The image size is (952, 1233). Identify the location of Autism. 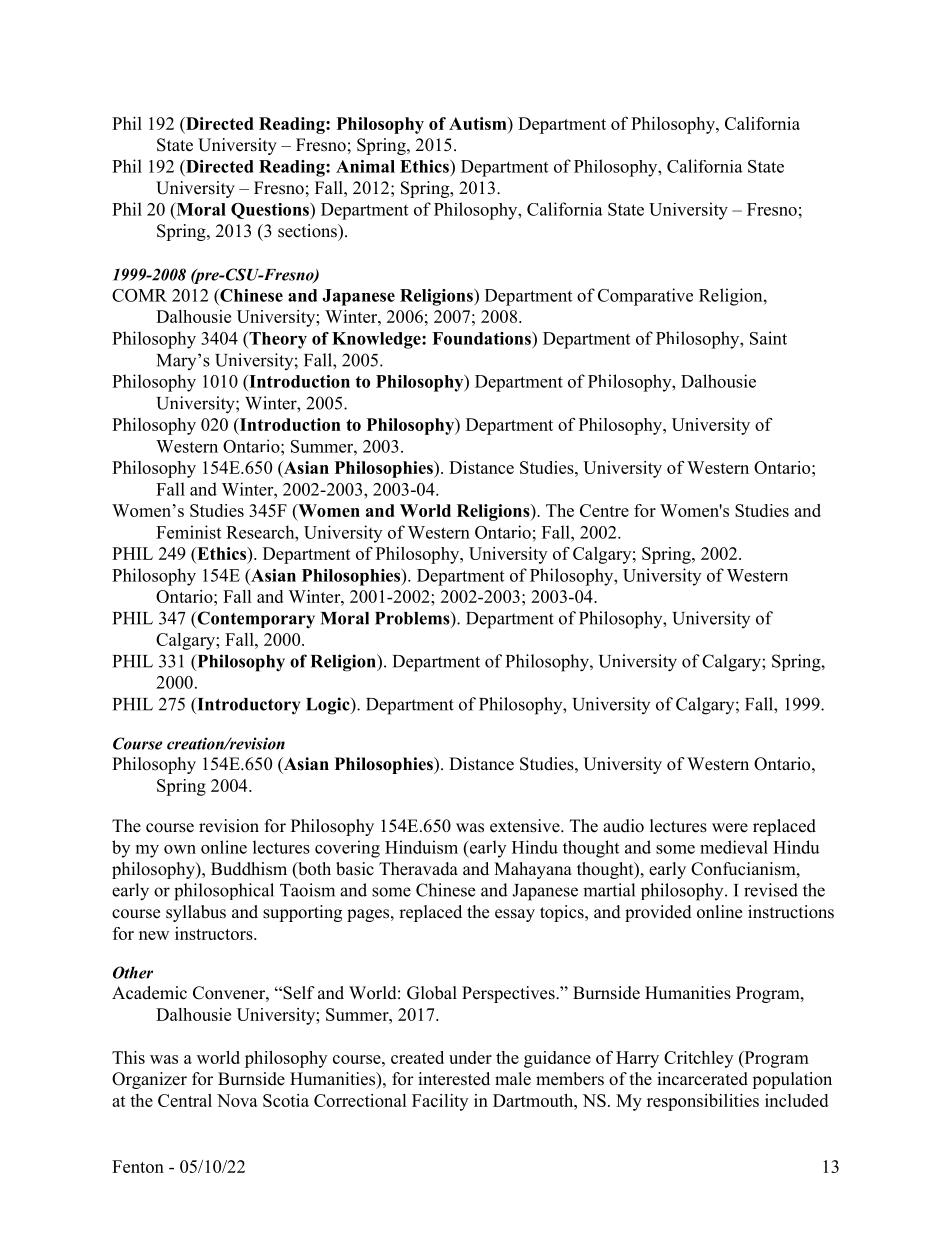
(479, 123).
